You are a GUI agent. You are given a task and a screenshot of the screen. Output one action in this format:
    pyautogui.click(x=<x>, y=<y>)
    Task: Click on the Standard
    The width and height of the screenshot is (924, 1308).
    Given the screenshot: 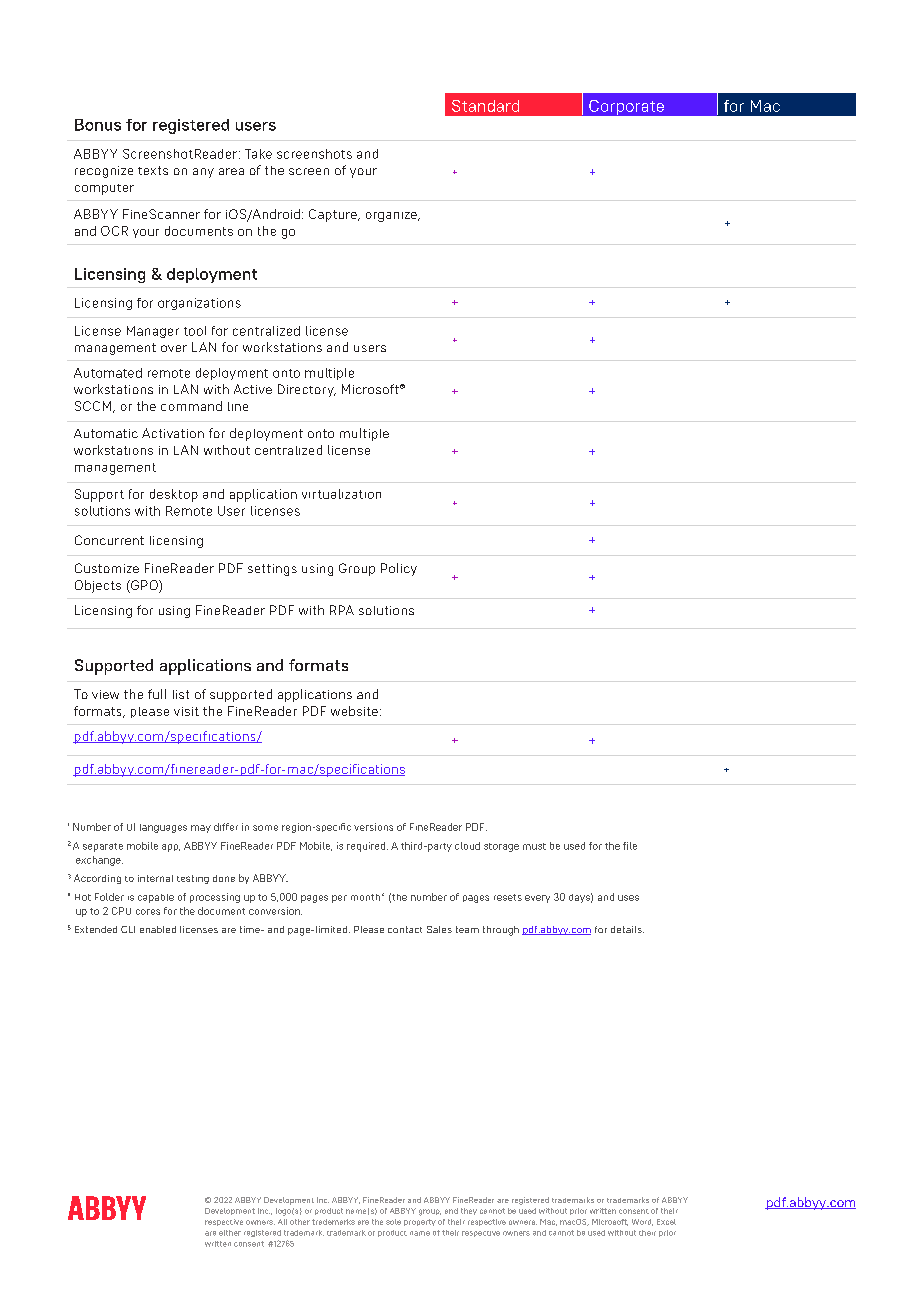 What is the action you would take?
    pyautogui.click(x=485, y=106)
